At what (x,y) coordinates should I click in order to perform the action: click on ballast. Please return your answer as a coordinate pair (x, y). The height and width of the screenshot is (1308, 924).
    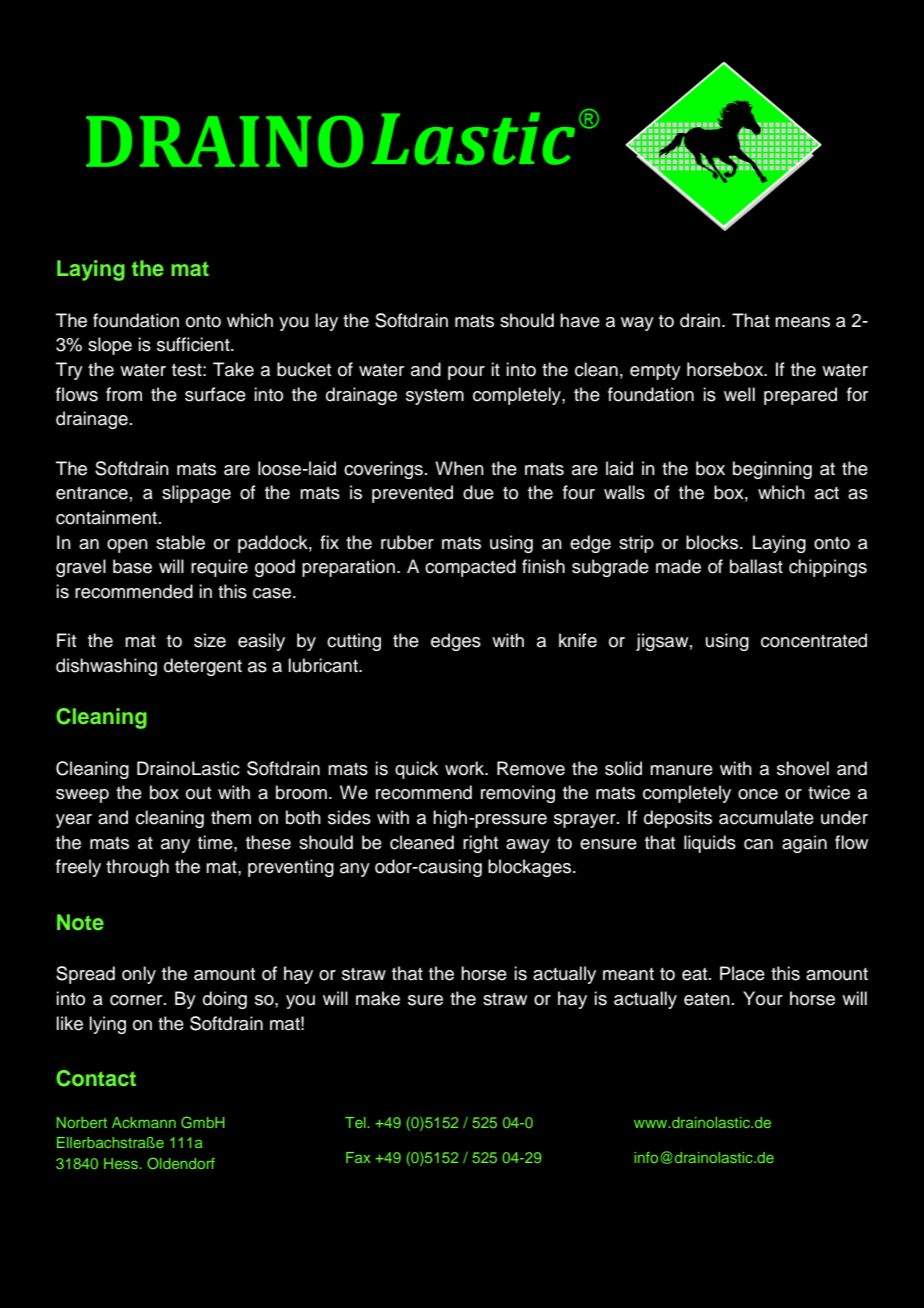
    Looking at the image, I should click on (756, 566).
